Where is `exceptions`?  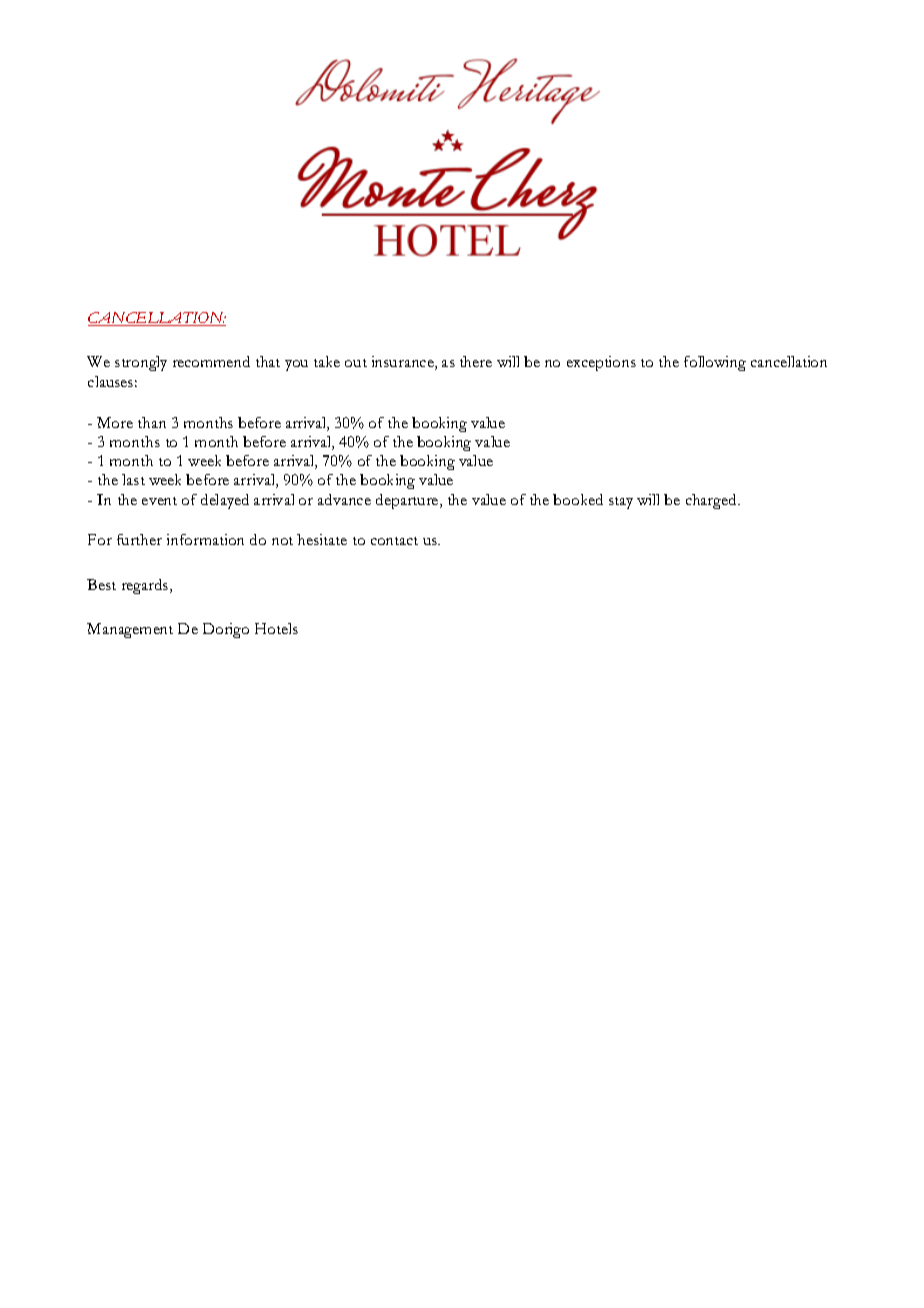 exceptions is located at coordinates (601, 363).
